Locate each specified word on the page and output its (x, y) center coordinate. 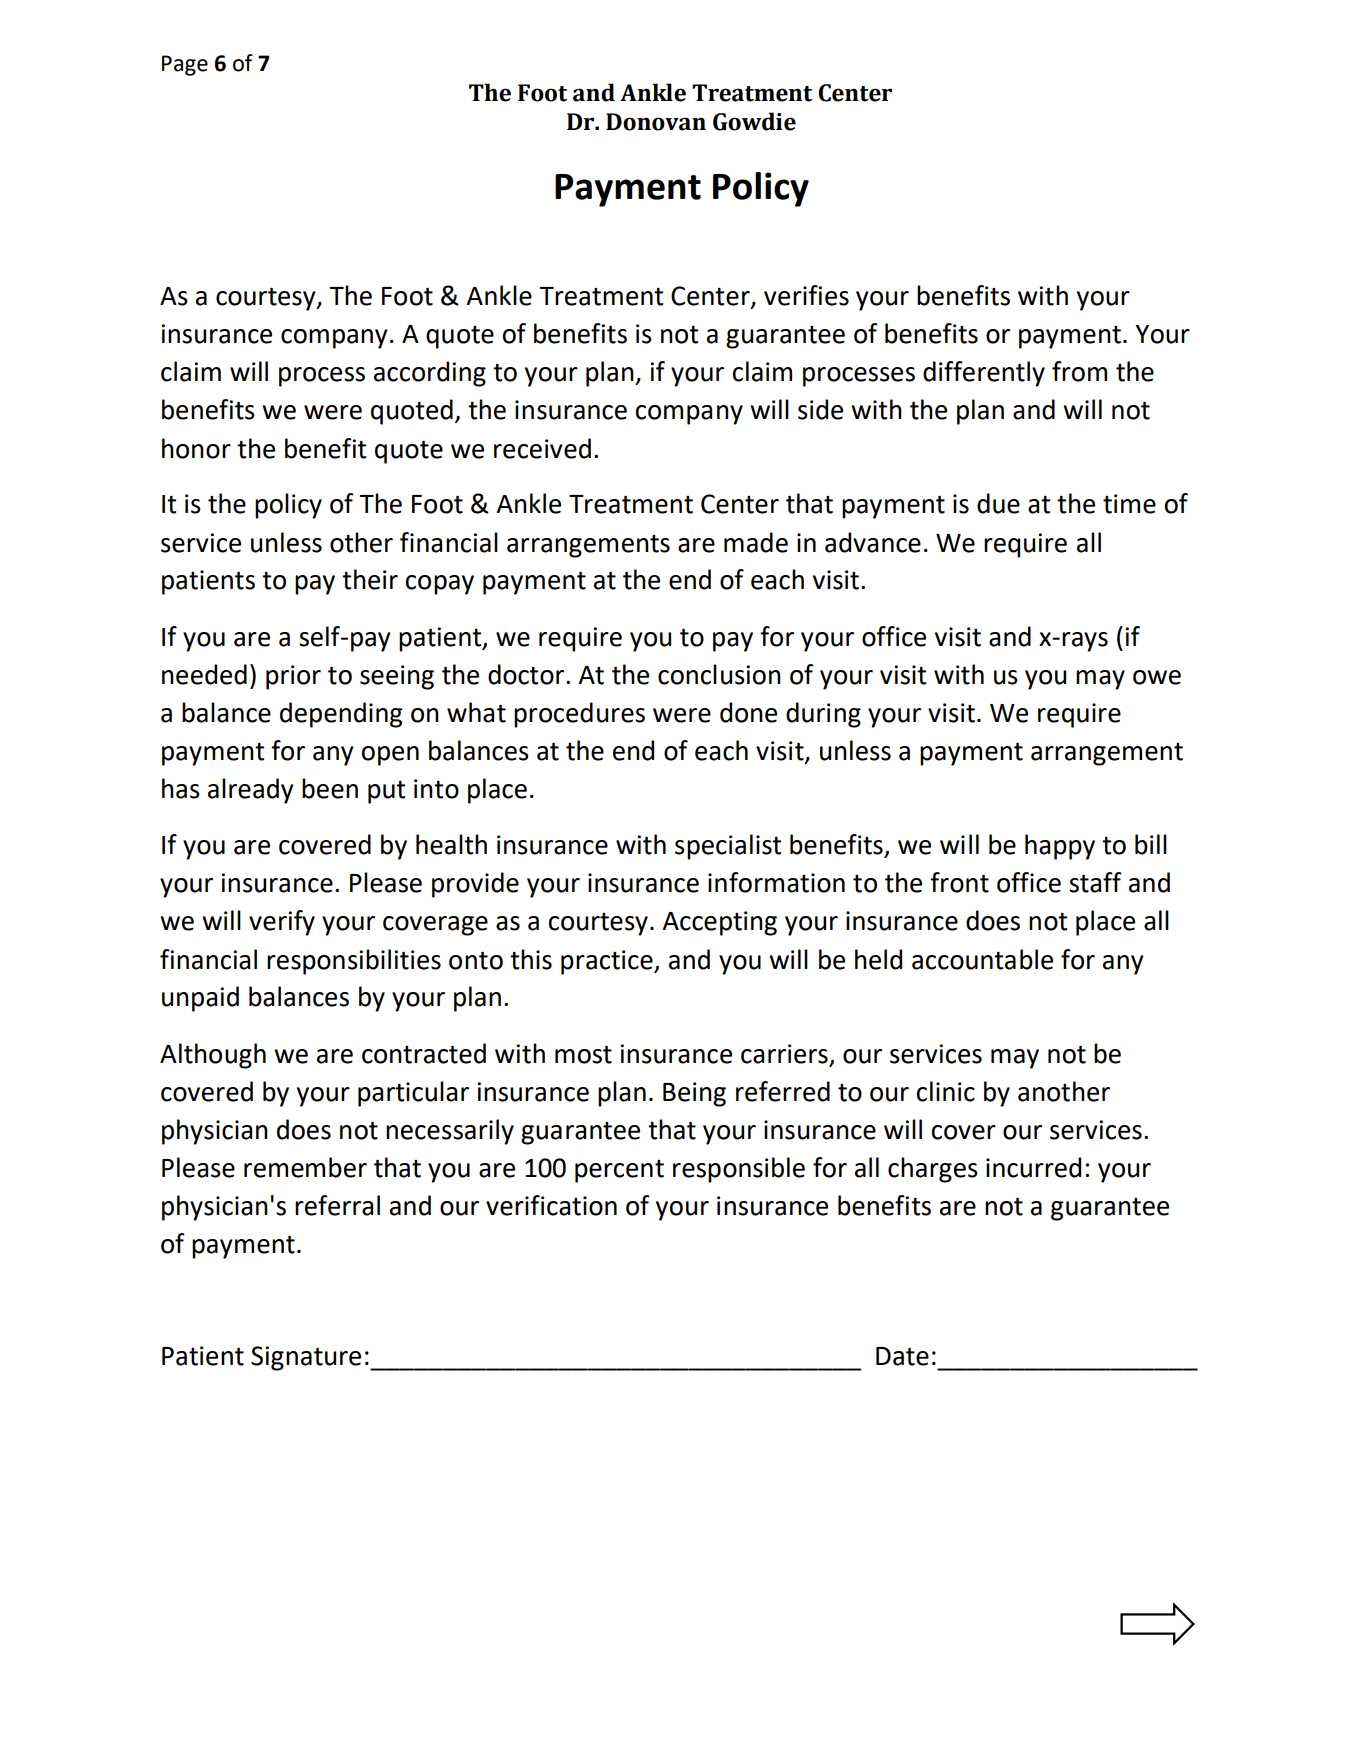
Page (185, 65)
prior (293, 677)
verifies (806, 295)
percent (619, 1171)
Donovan (656, 122)
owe (1157, 677)
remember (305, 1167)
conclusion (719, 674)
